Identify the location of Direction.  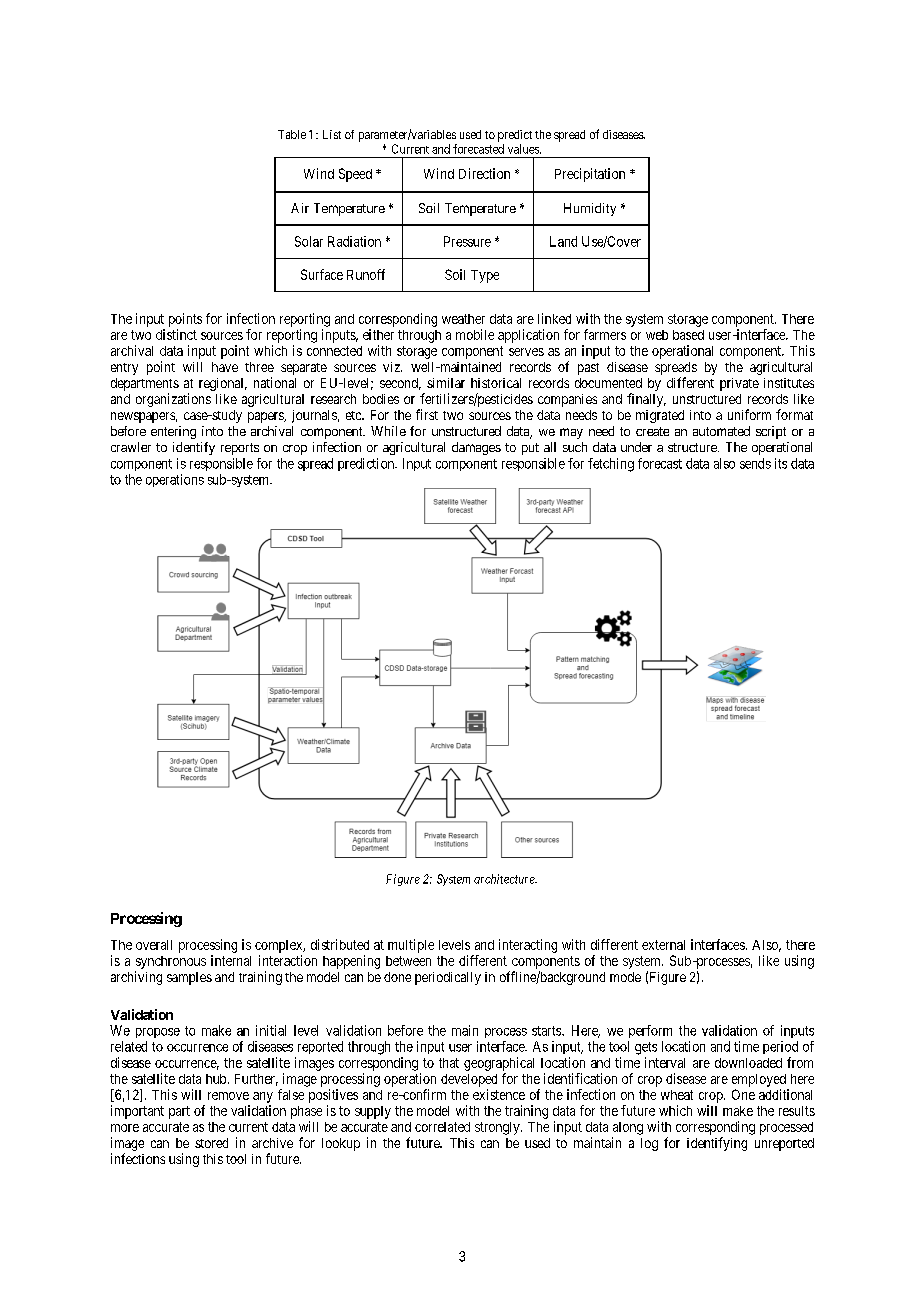
(484, 173).
